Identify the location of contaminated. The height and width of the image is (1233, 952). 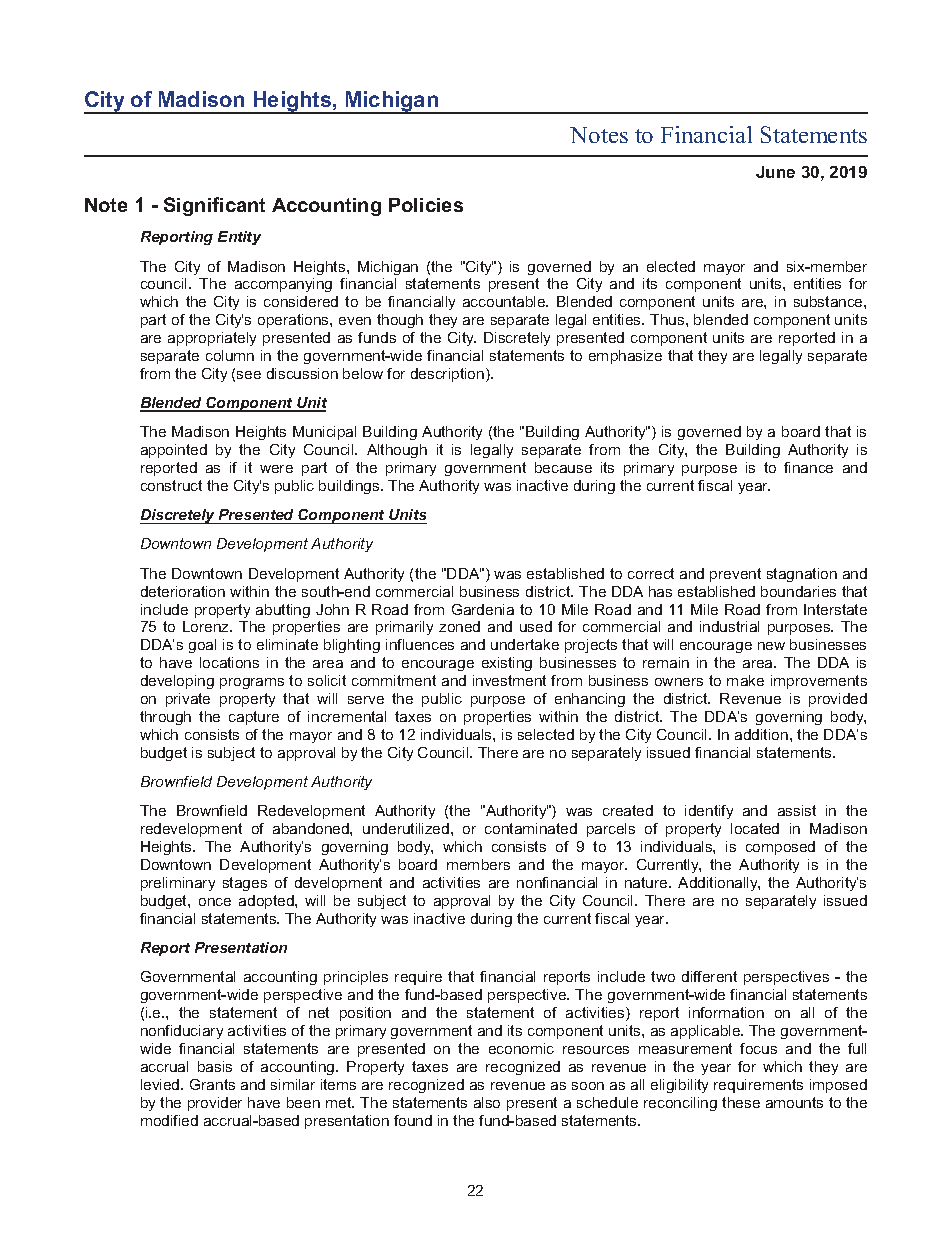
(531, 828).
